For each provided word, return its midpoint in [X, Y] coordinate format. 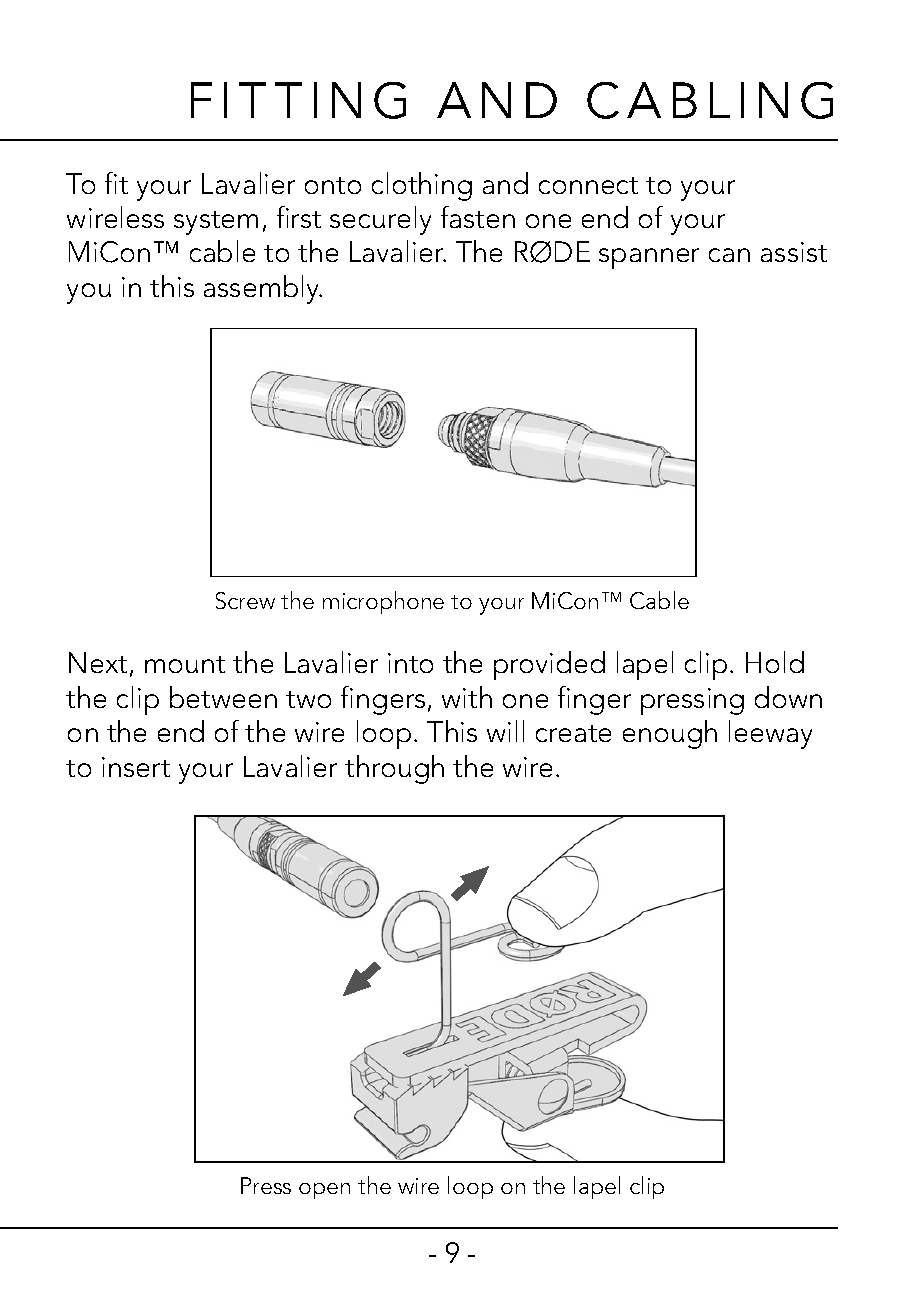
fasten [478, 217]
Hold [775, 662]
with [467, 697]
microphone [383, 602]
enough [670, 734]
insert [136, 767]
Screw [245, 600]
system [216, 223]
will [505, 731]
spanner [649, 258]
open [324, 1191]
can [729, 255]
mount [185, 664]
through [394, 769]
